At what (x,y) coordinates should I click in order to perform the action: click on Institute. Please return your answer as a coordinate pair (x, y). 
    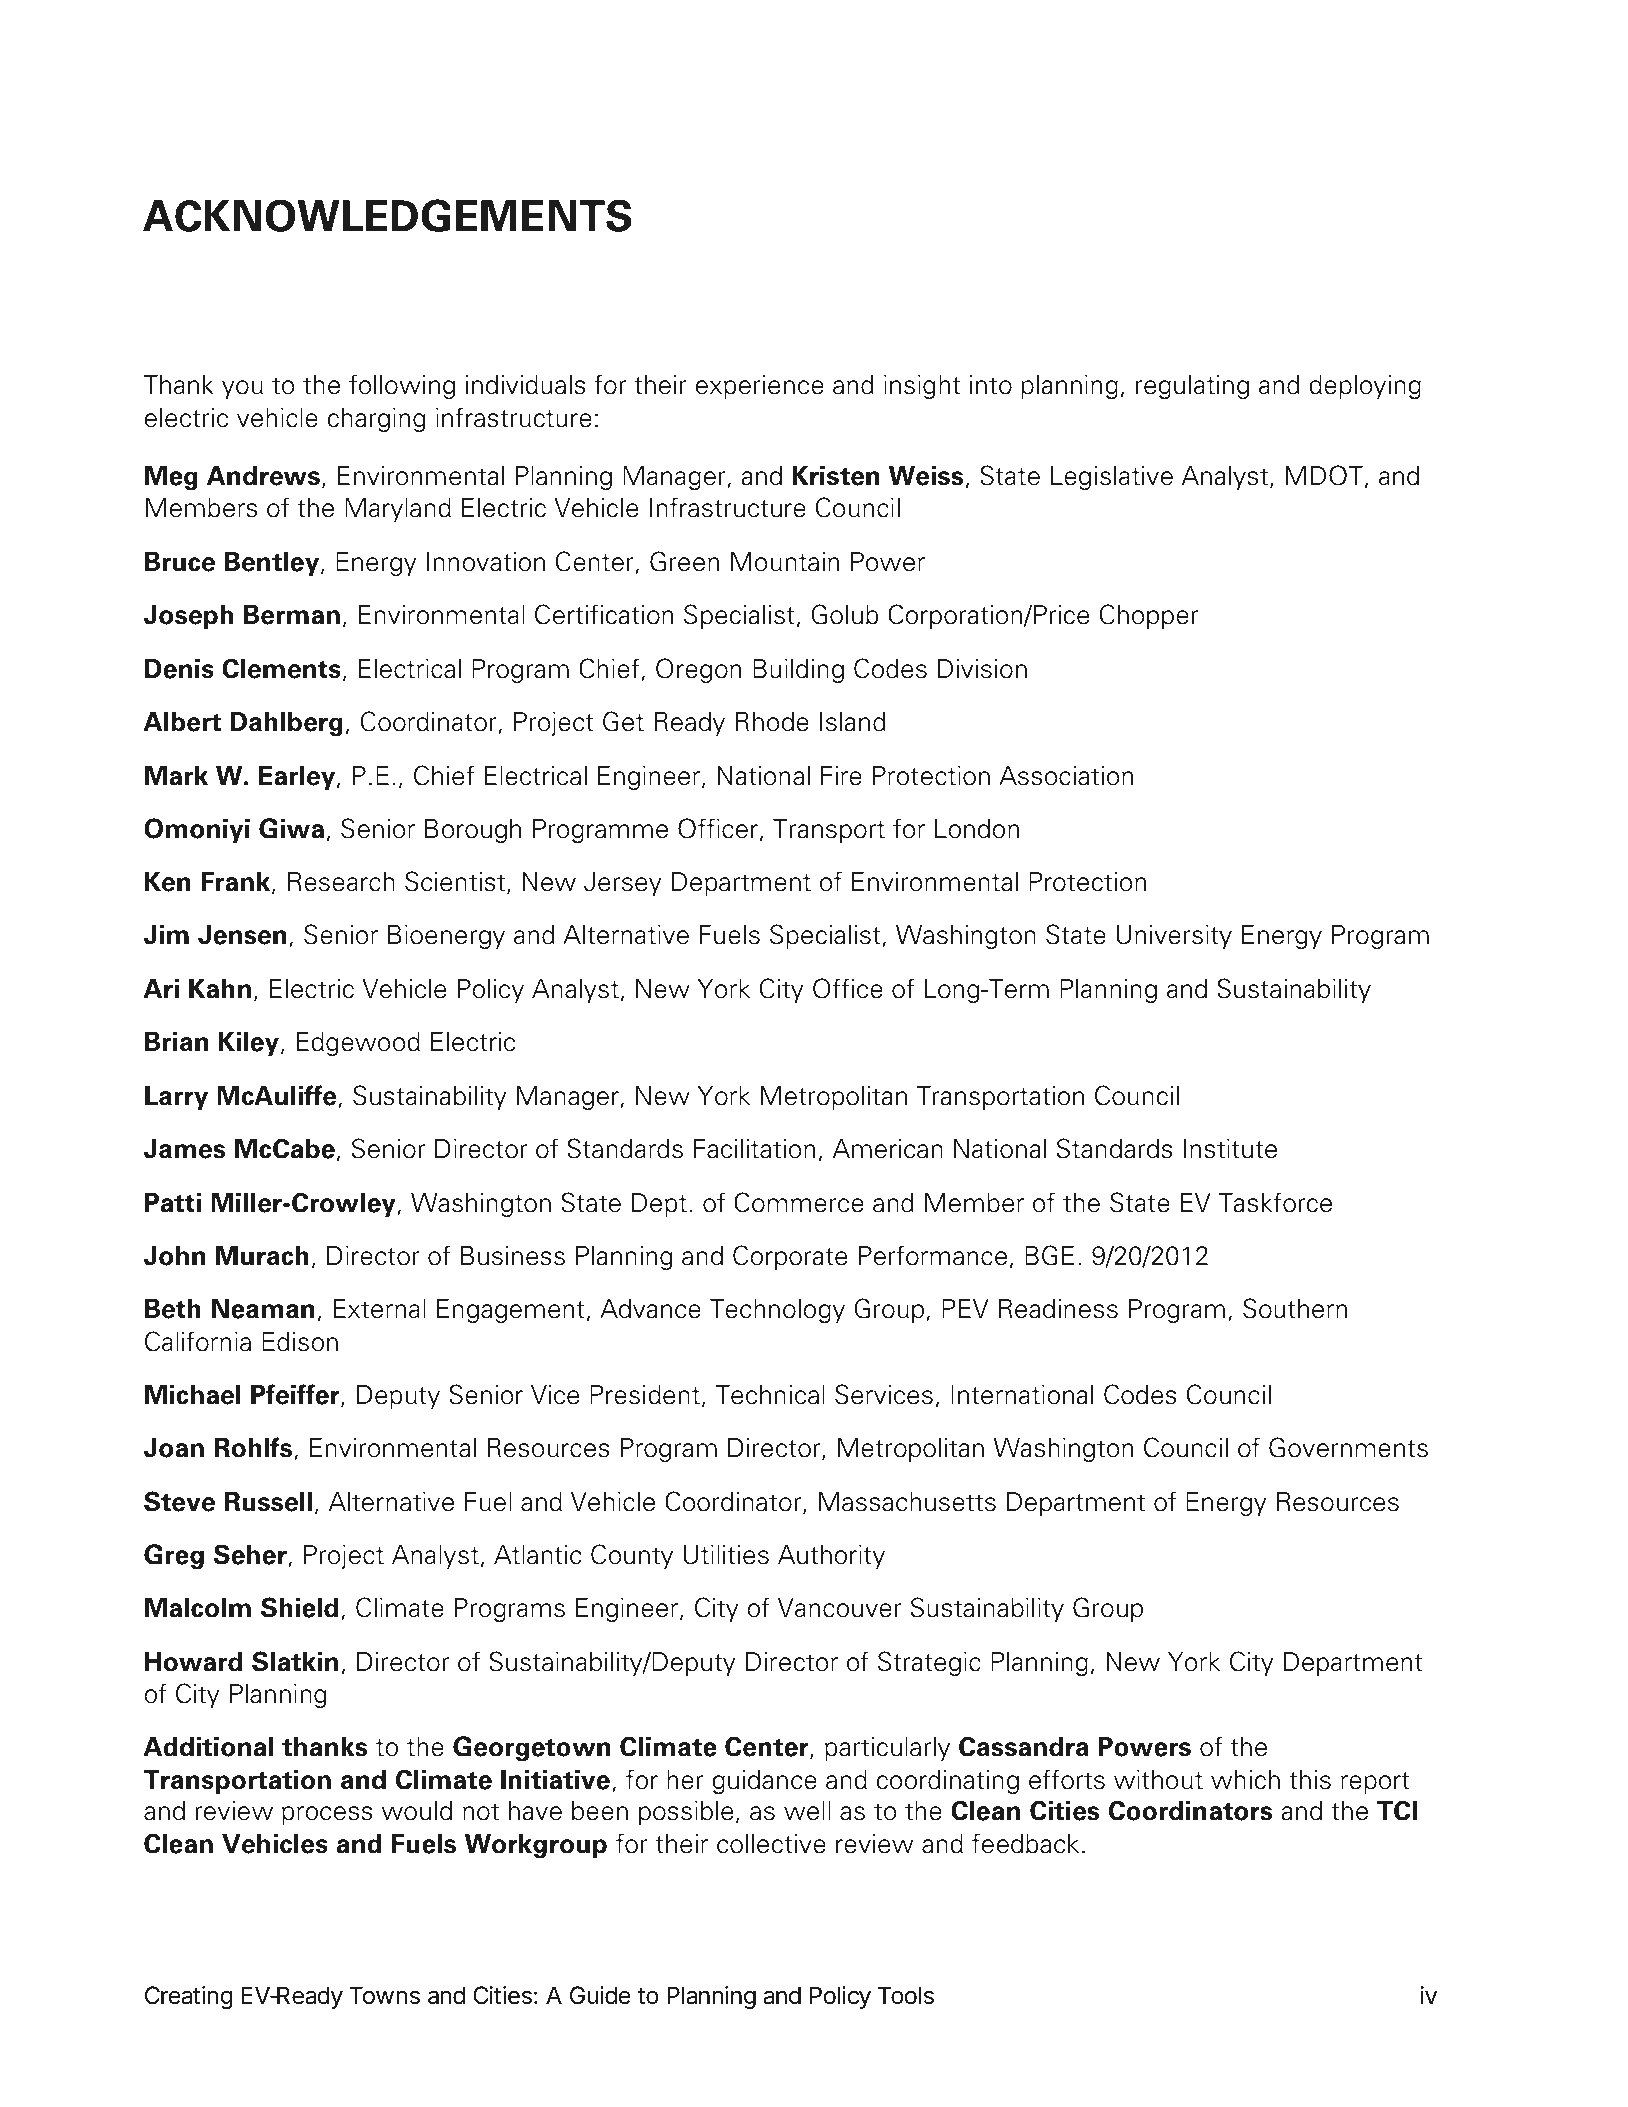
    Looking at the image, I should click on (1230, 1149).
